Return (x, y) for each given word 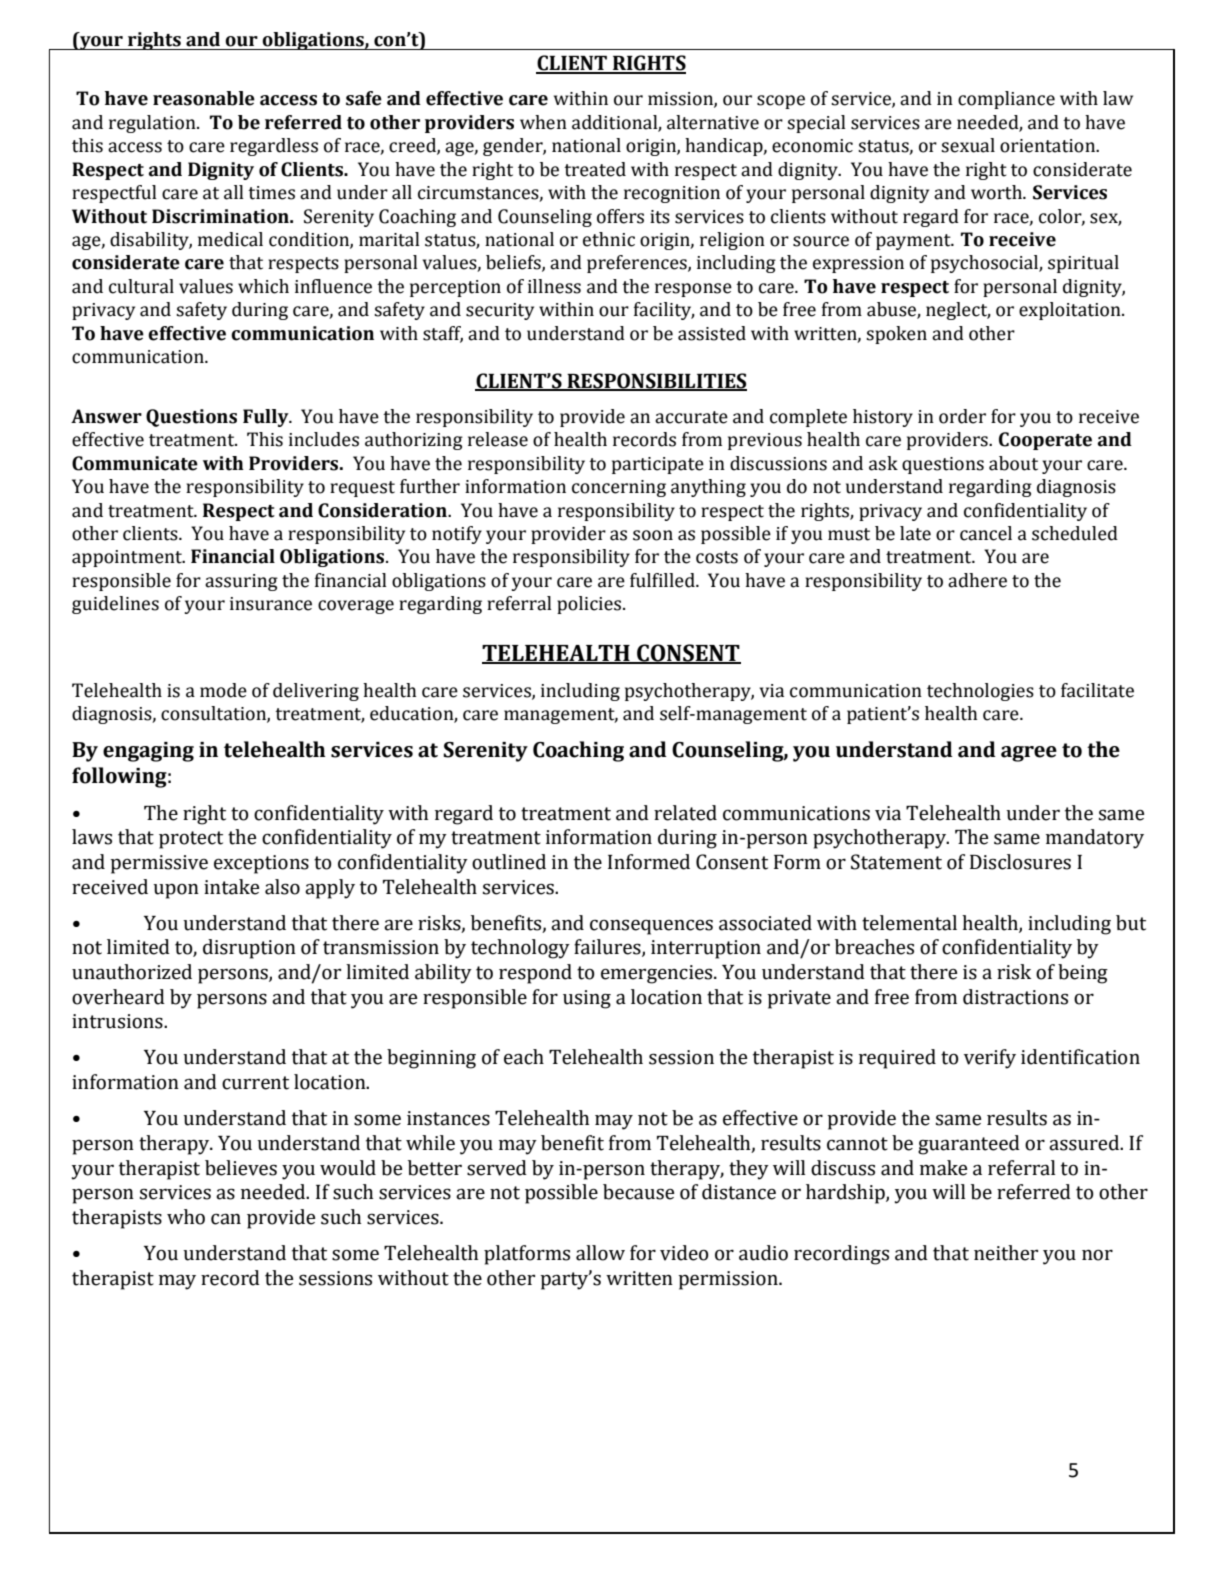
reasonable (204, 98)
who (186, 1217)
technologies (980, 692)
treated (595, 169)
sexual (968, 145)
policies (590, 605)
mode (223, 690)
